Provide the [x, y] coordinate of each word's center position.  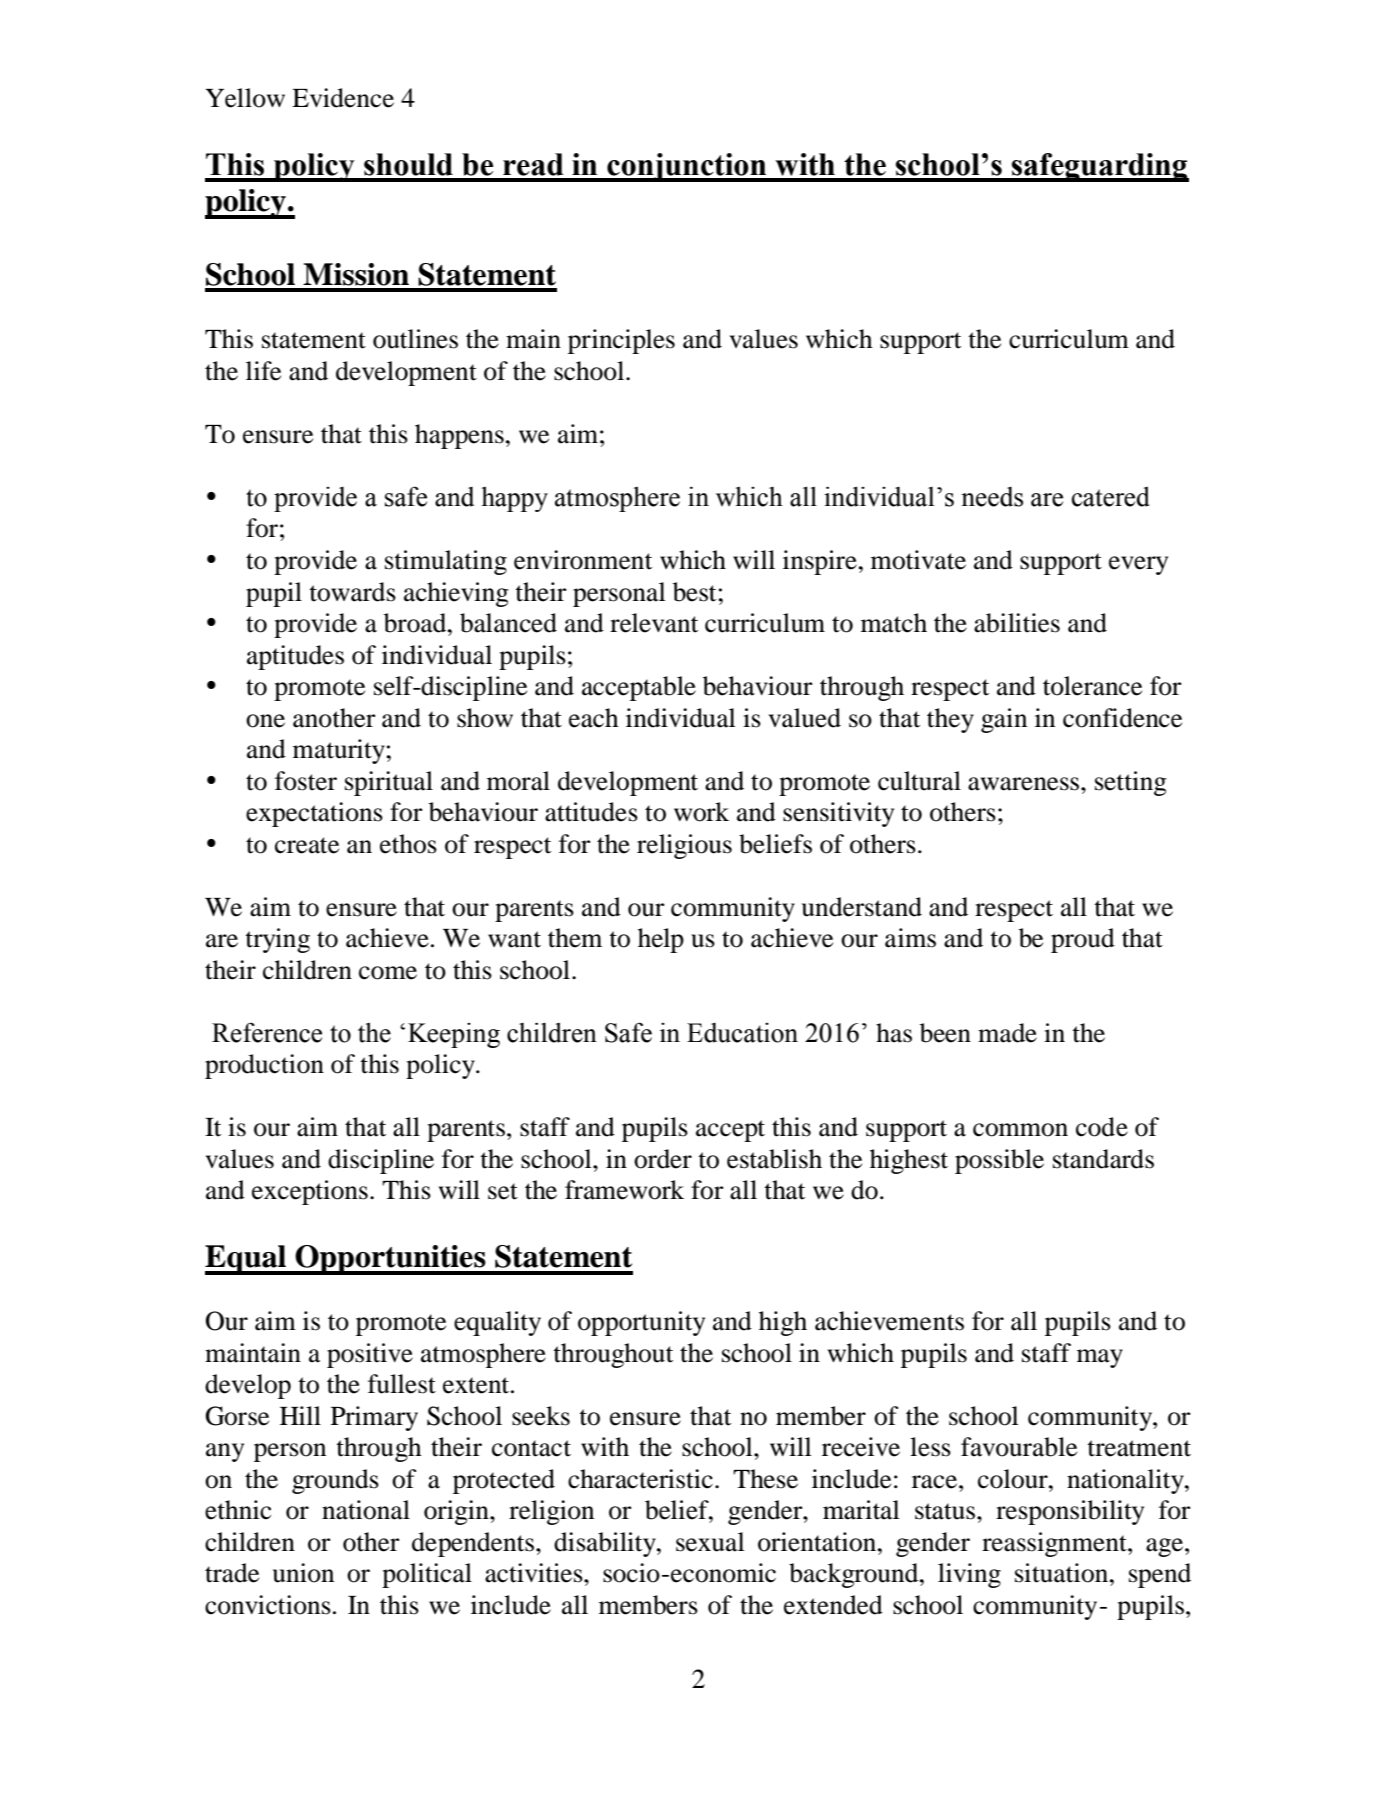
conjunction [687, 167]
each [594, 718]
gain [1004, 720]
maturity [340, 751]
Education [742, 1033]
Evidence [343, 98]
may [1100, 1358]
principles [621, 341]
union [303, 1573]
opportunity [641, 1323]
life [263, 371]
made [1007, 1033]
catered [1111, 496]
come [388, 973]
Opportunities [391, 1260]
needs [992, 497]
